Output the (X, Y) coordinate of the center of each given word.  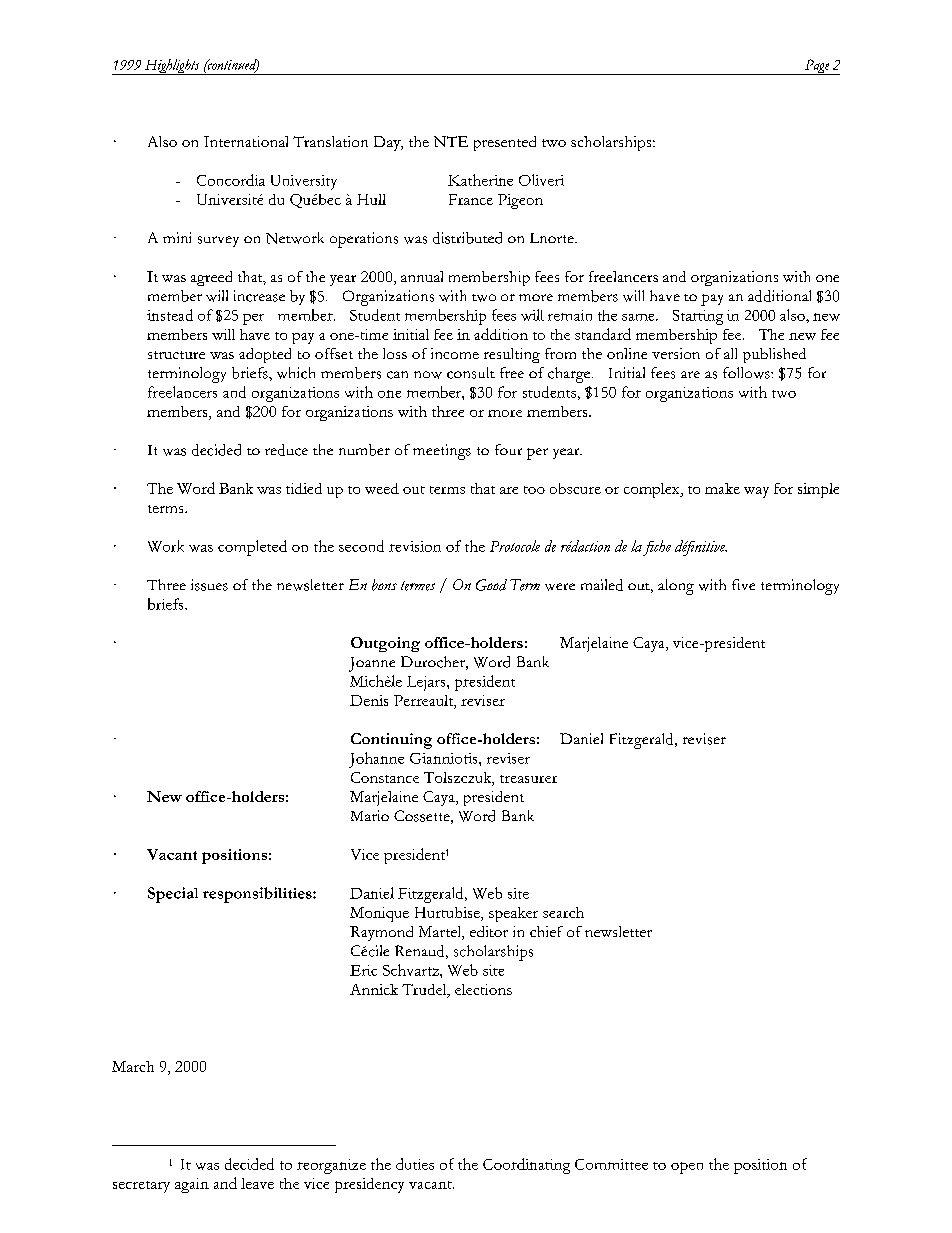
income (455, 353)
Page (817, 67)
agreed (211, 278)
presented (505, 143)
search (563, 912)
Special (173, 895)
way (756, 492)
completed (252, 548)
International (246, 141)
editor (489, 931)
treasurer (528, 779)
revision (415, 546)
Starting (698, 317)
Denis (369, 700)
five (743, 584)
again (192, 1185)
